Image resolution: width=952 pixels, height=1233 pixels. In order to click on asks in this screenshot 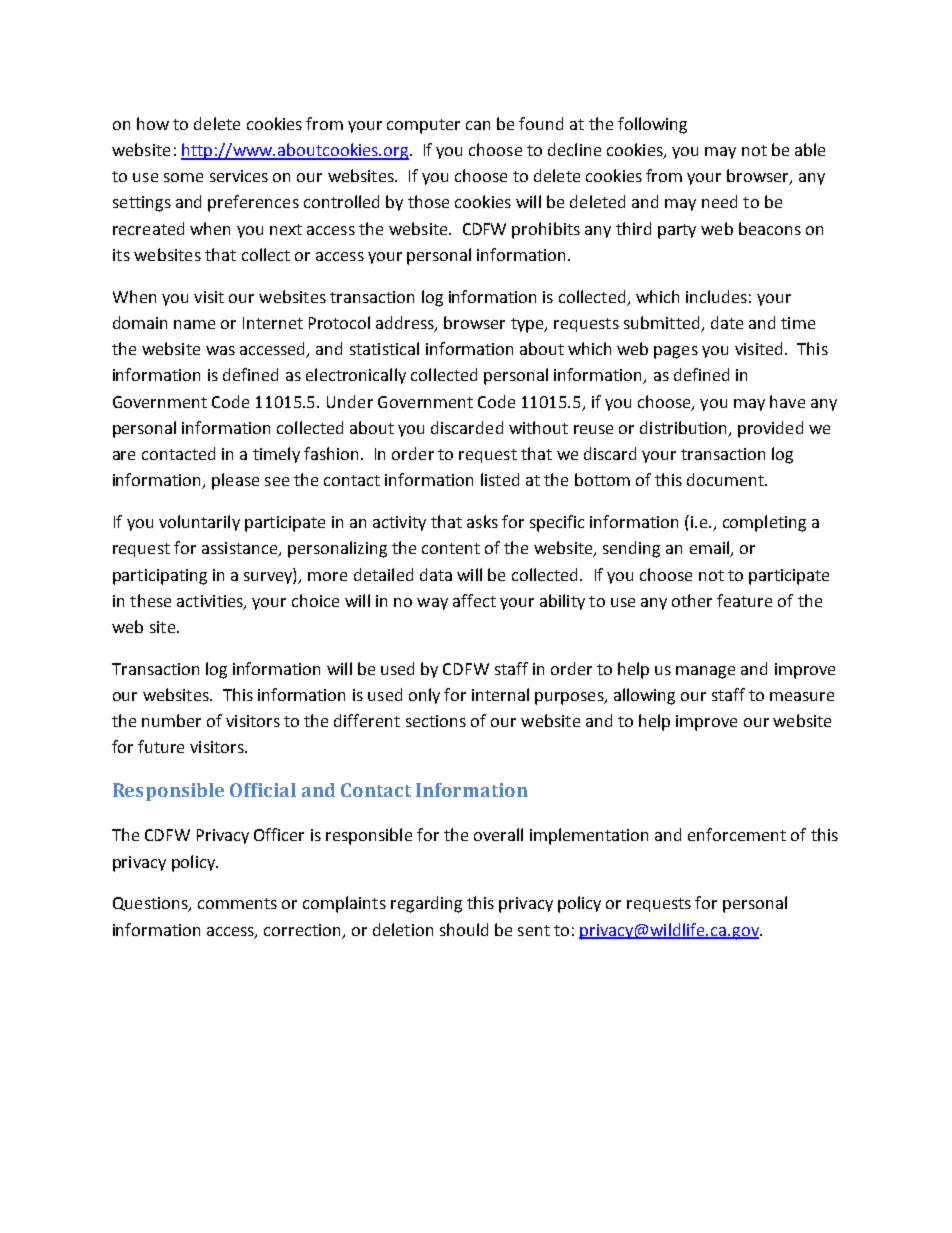, I will do `click(482, 521)`.
